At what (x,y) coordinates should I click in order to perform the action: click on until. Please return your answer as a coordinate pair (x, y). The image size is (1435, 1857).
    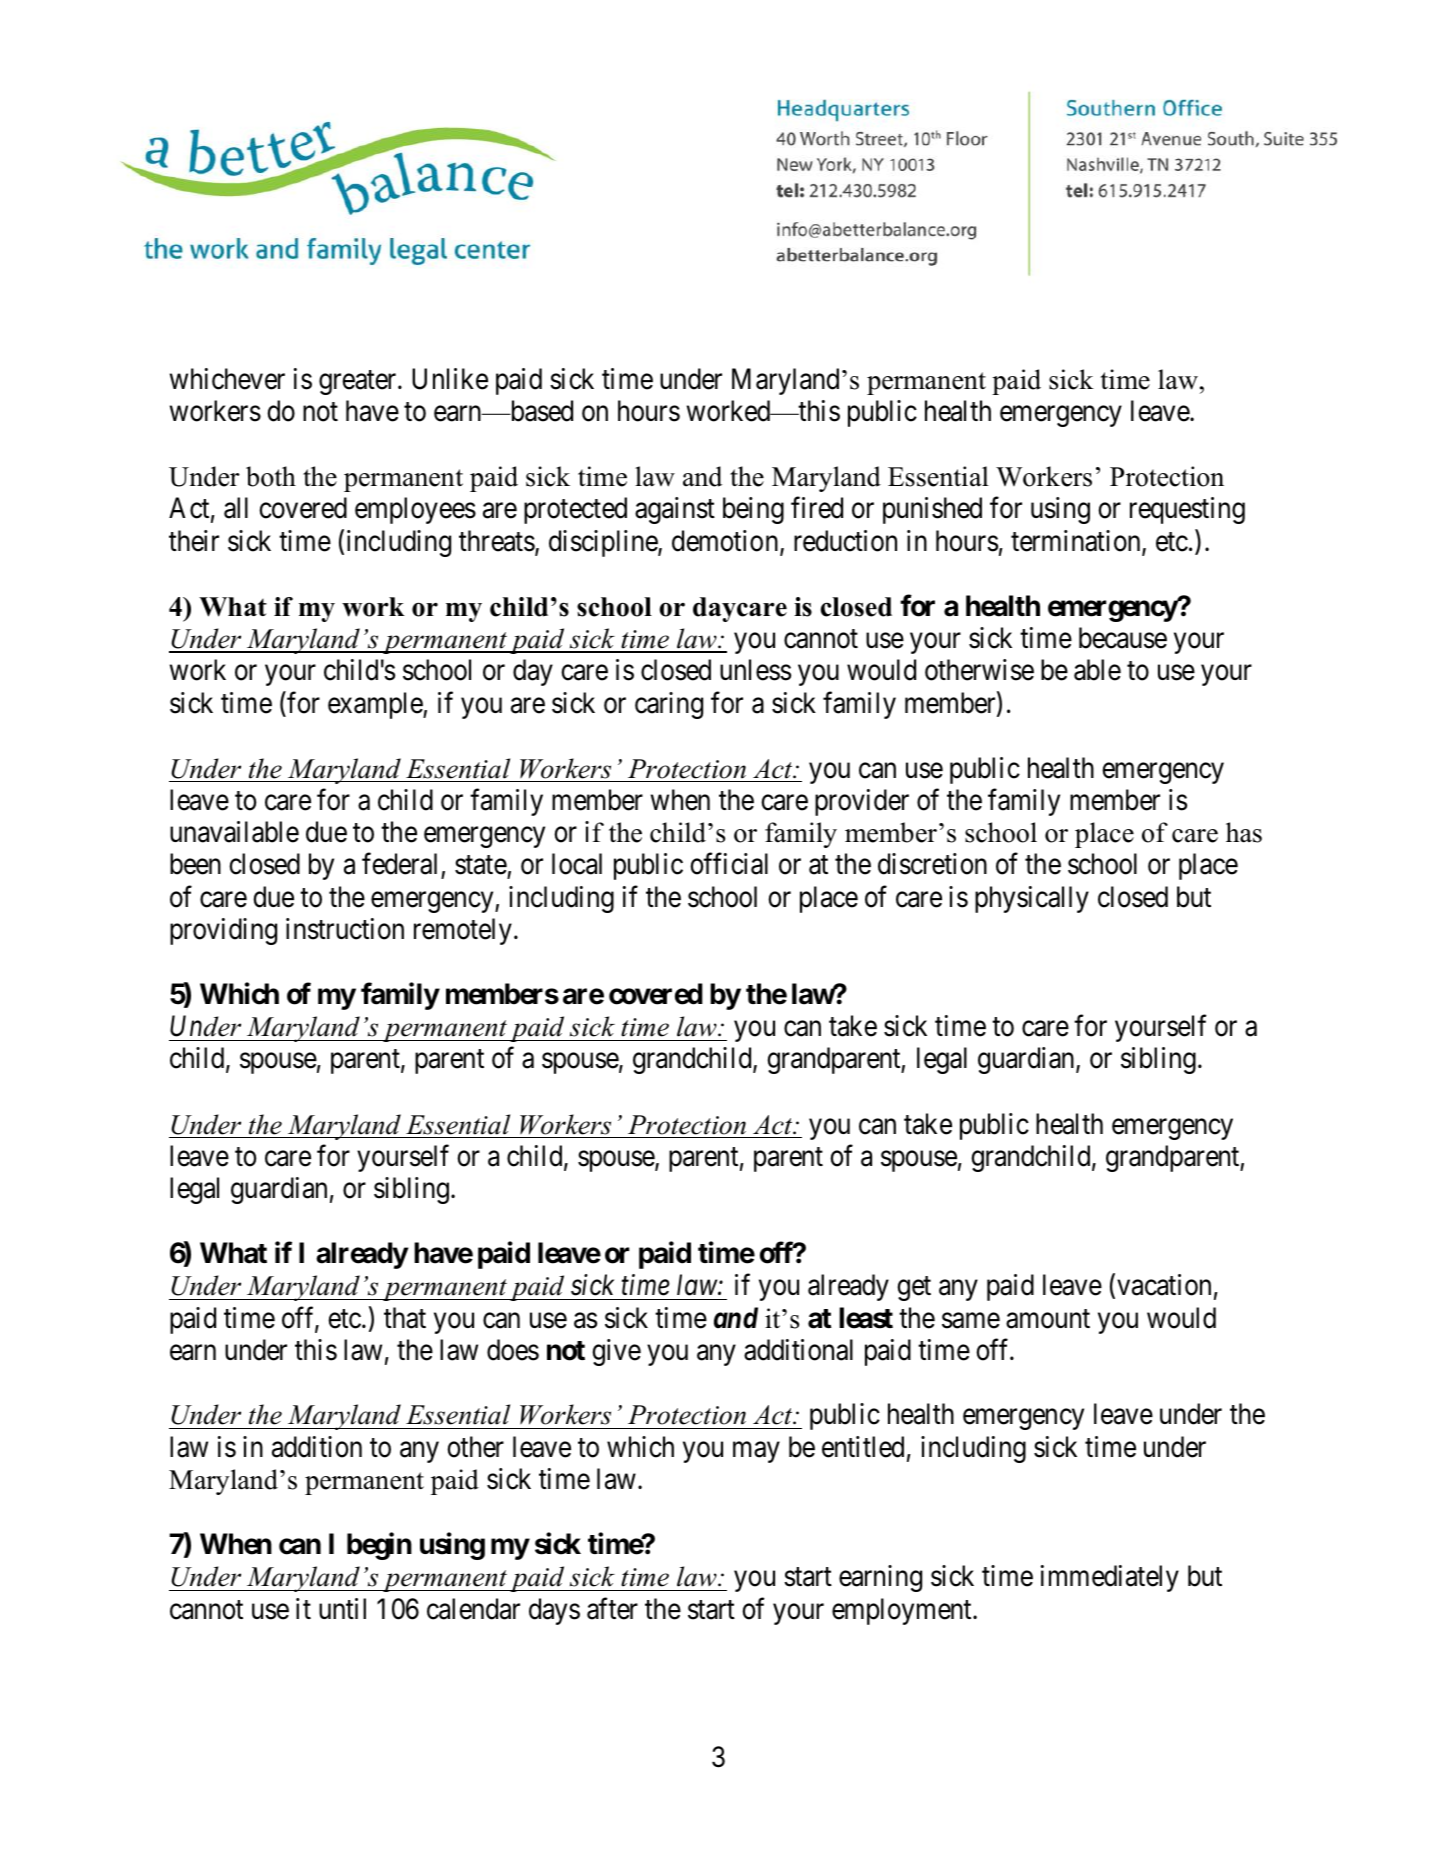
    Looking at the image, I should click on (342, 1608).
